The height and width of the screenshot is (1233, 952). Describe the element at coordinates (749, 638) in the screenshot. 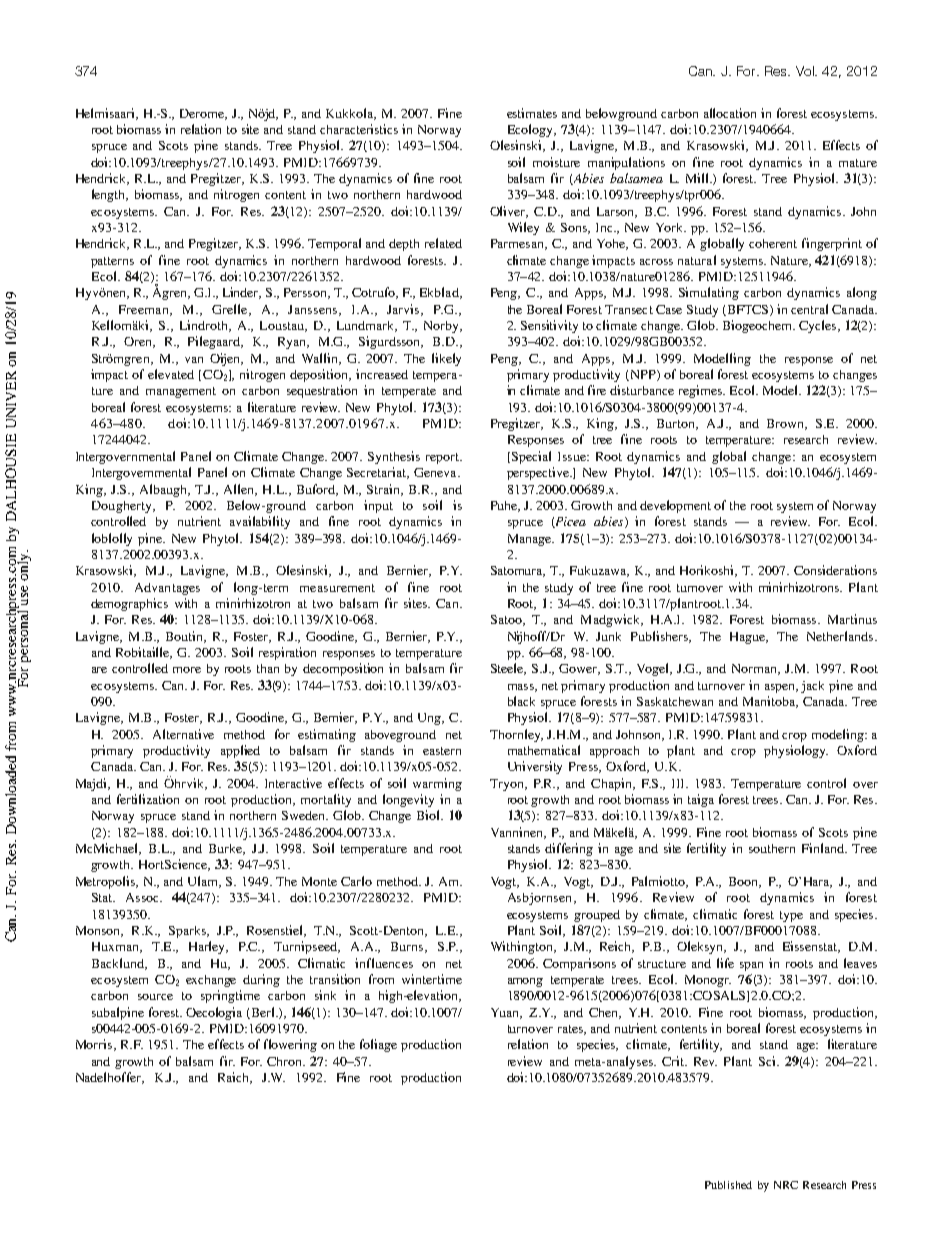

I see `Hague` at that location.
